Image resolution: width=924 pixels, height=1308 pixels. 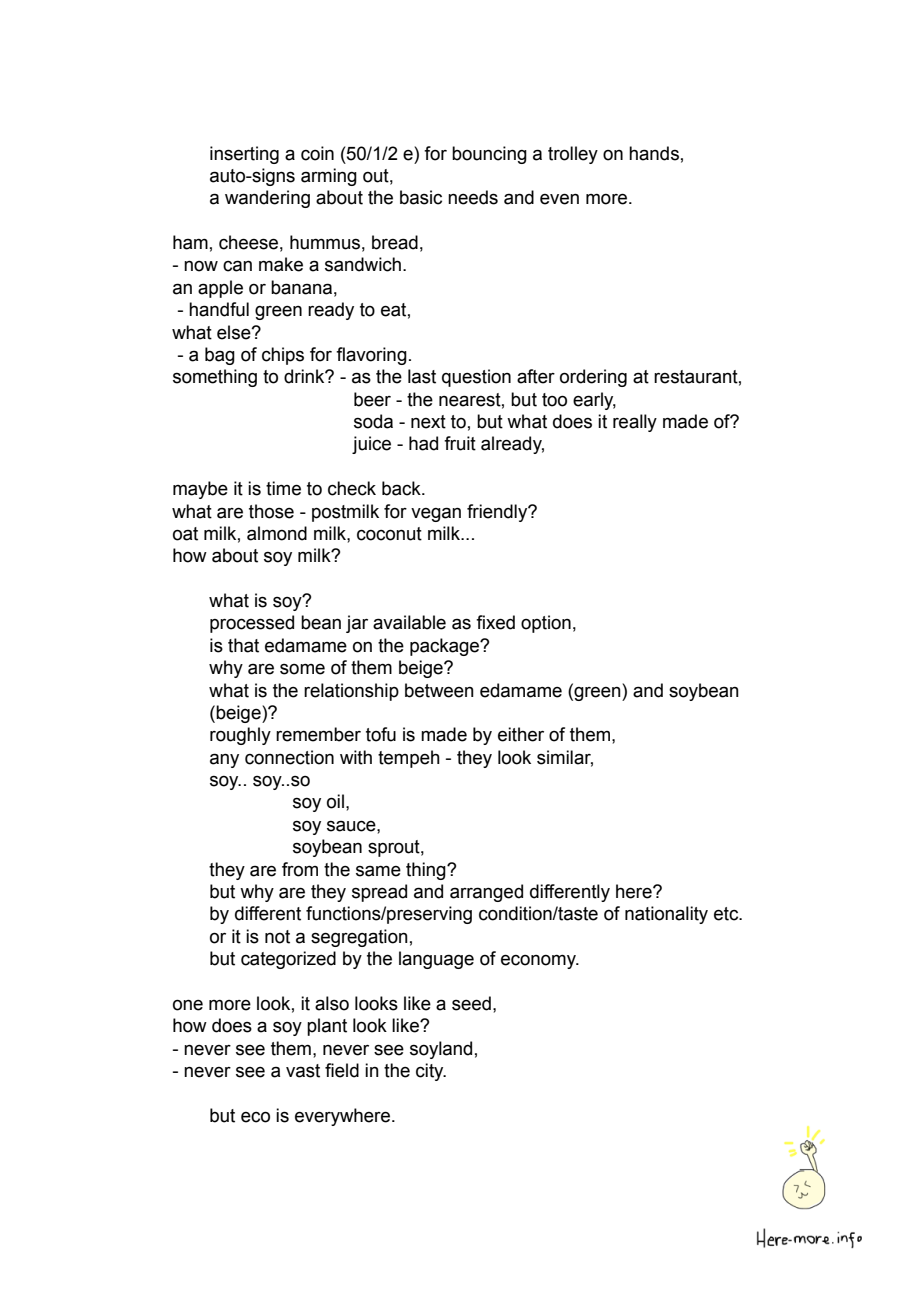 I want to click on city, so click(x=431, y=1072).
